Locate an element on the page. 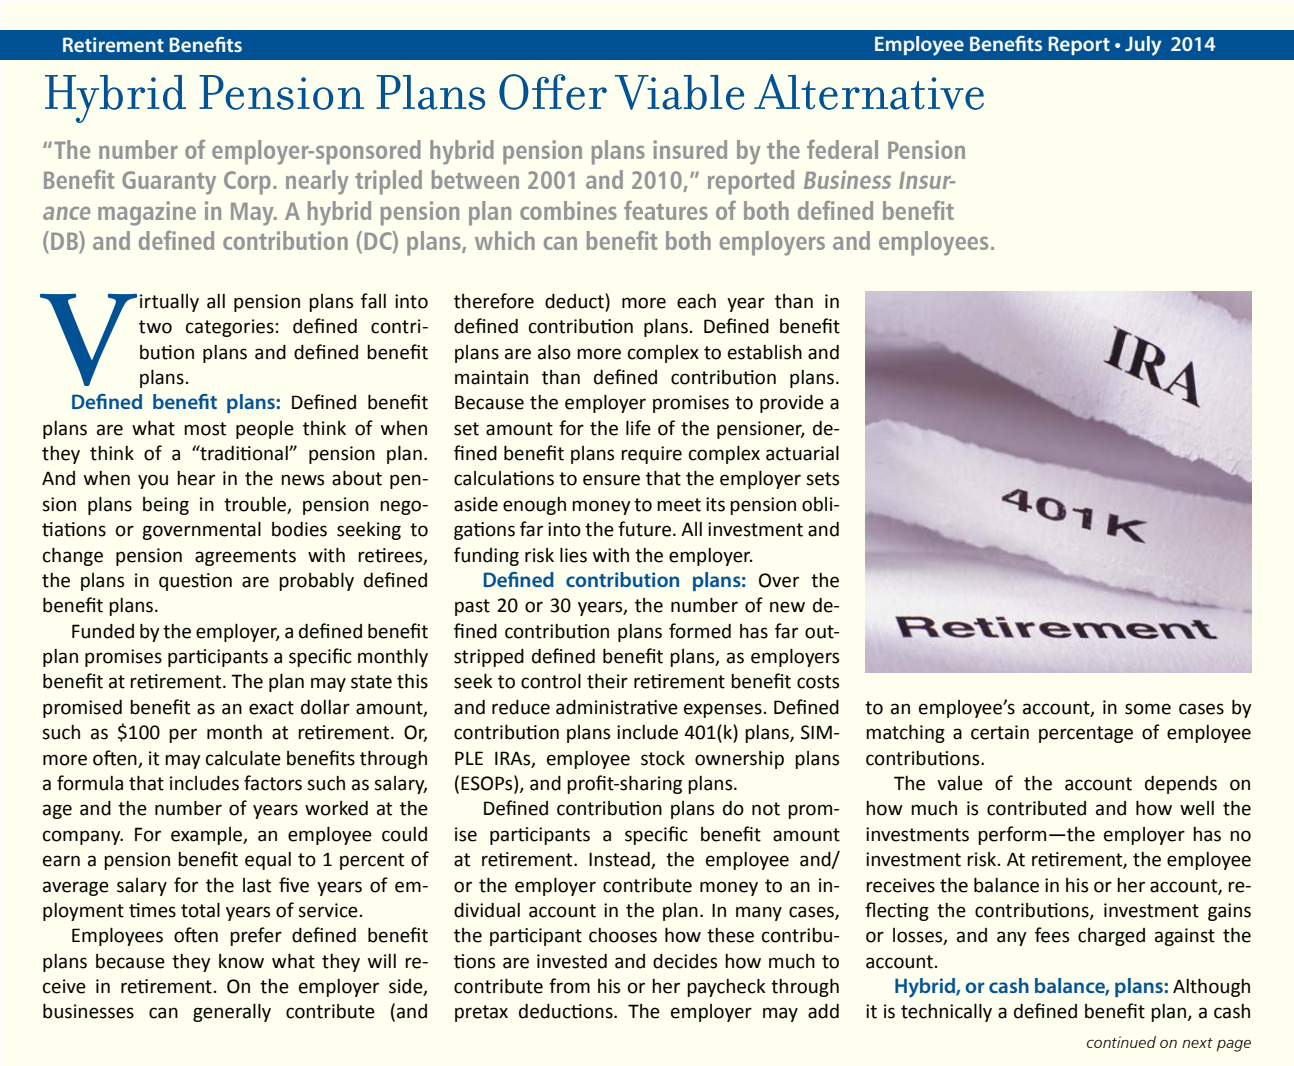  exact is located at coordinates (271, 708).
